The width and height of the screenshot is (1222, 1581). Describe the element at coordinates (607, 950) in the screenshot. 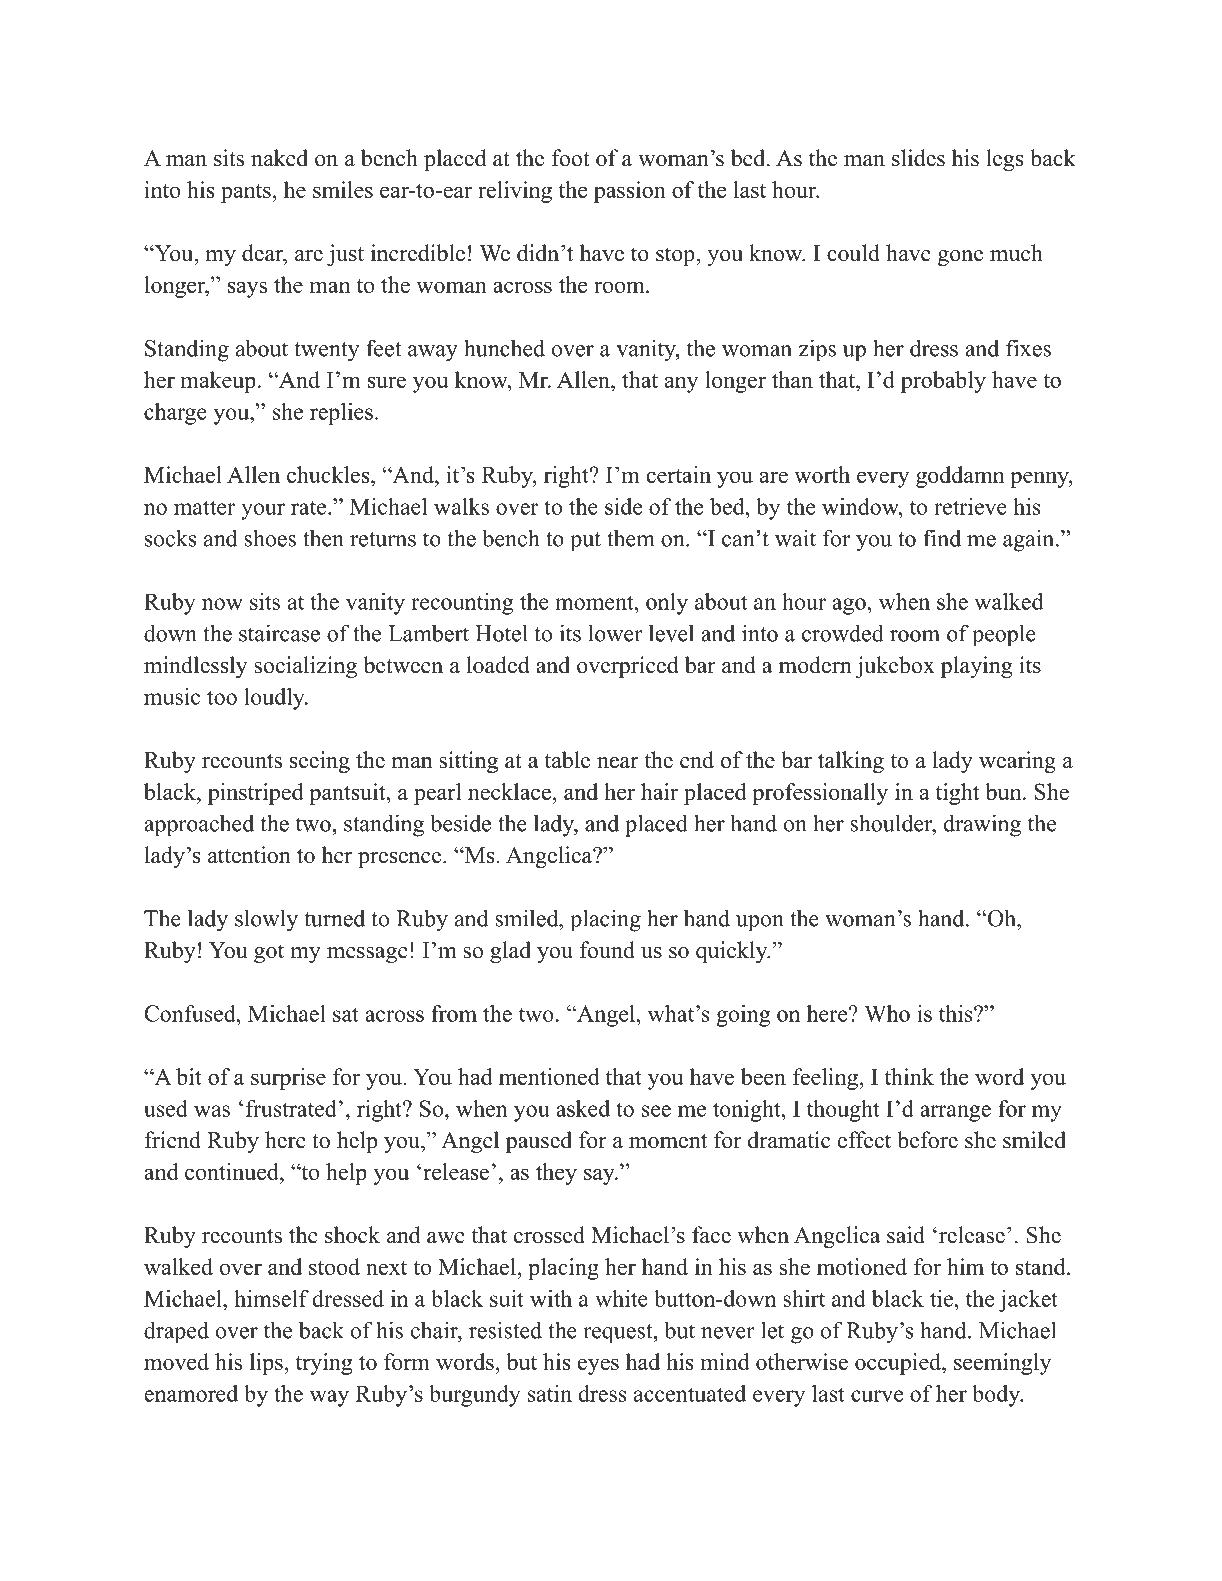

I see `found` at that location.
